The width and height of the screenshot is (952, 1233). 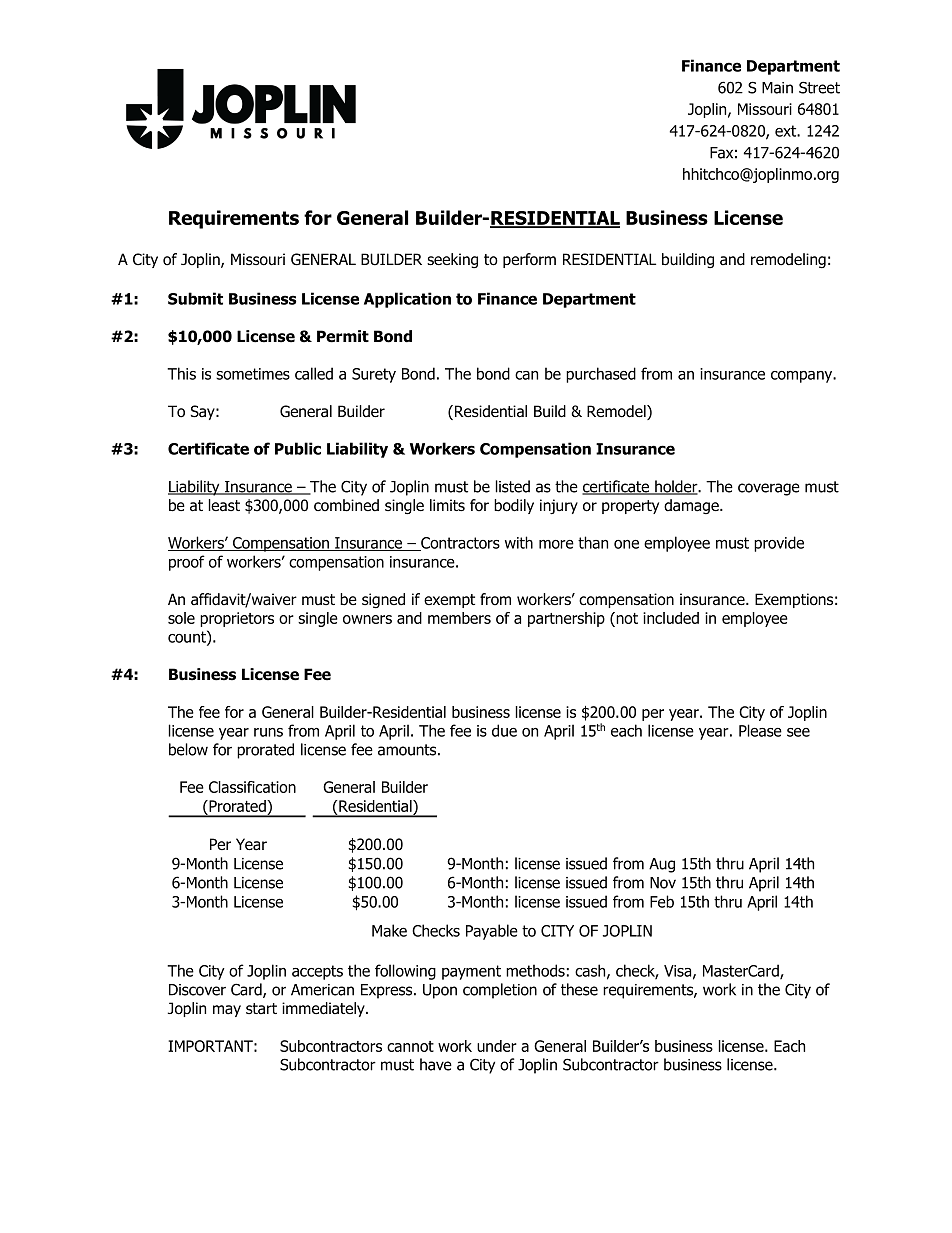 I want to click on start, so click(x=261, y=1009).
